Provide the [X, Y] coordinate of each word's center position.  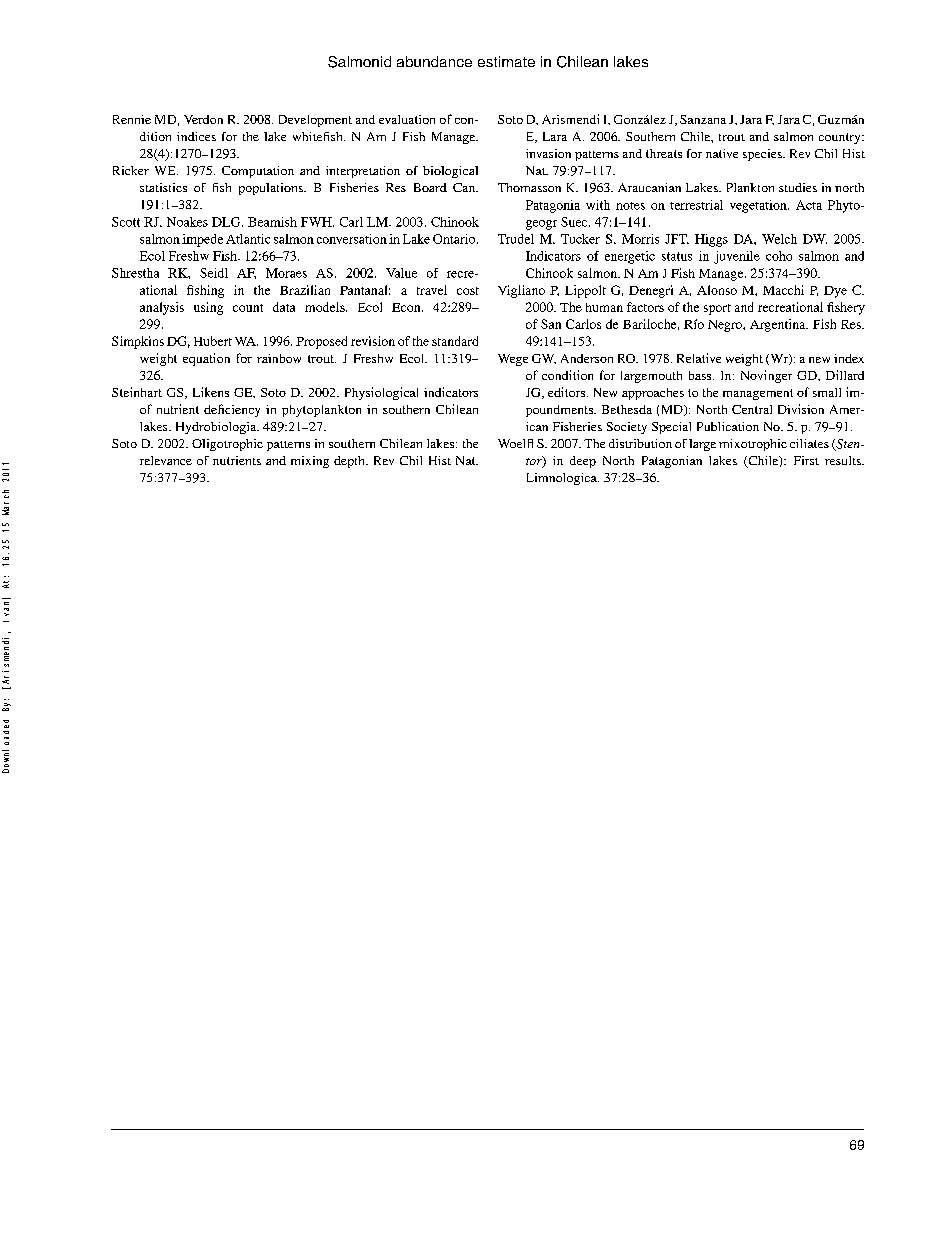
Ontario [454, 239]
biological [450, 172]
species [763, 155]
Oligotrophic [227, 445]
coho [779, 256]
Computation [258, 172]
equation [206, 359]
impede [202, 240]
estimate [506, 61]
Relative [699, 358]
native [722, 153]
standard [455, 341]
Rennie [132, 119]
